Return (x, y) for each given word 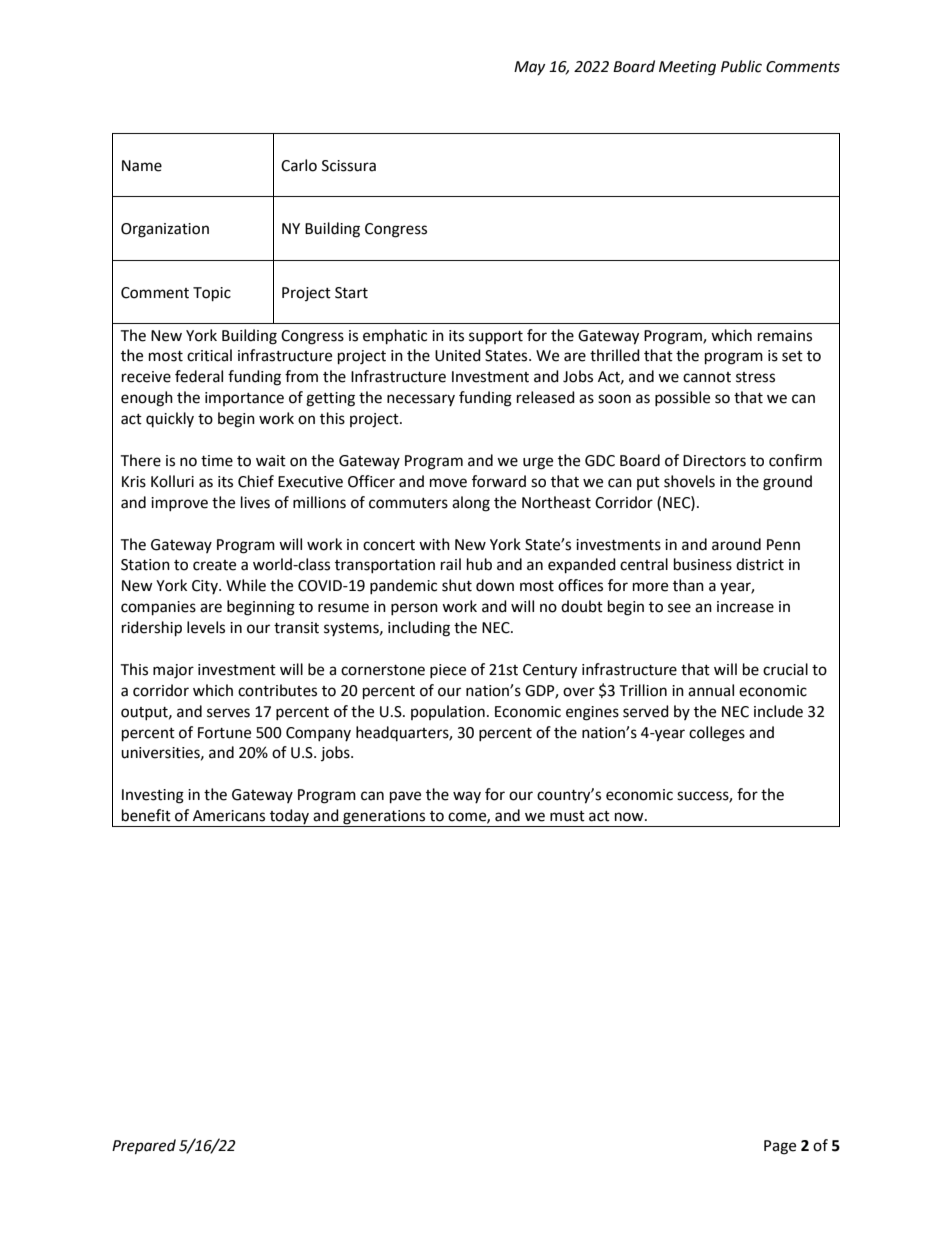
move (448, 483)
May (529, 68)
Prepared (144, 1147)
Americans (229, 816)
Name (142, 166)
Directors (714, 461)
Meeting (687, 68)
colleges (717, 734)
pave (405, 797)
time (217, 461)
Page (780, 1147)
